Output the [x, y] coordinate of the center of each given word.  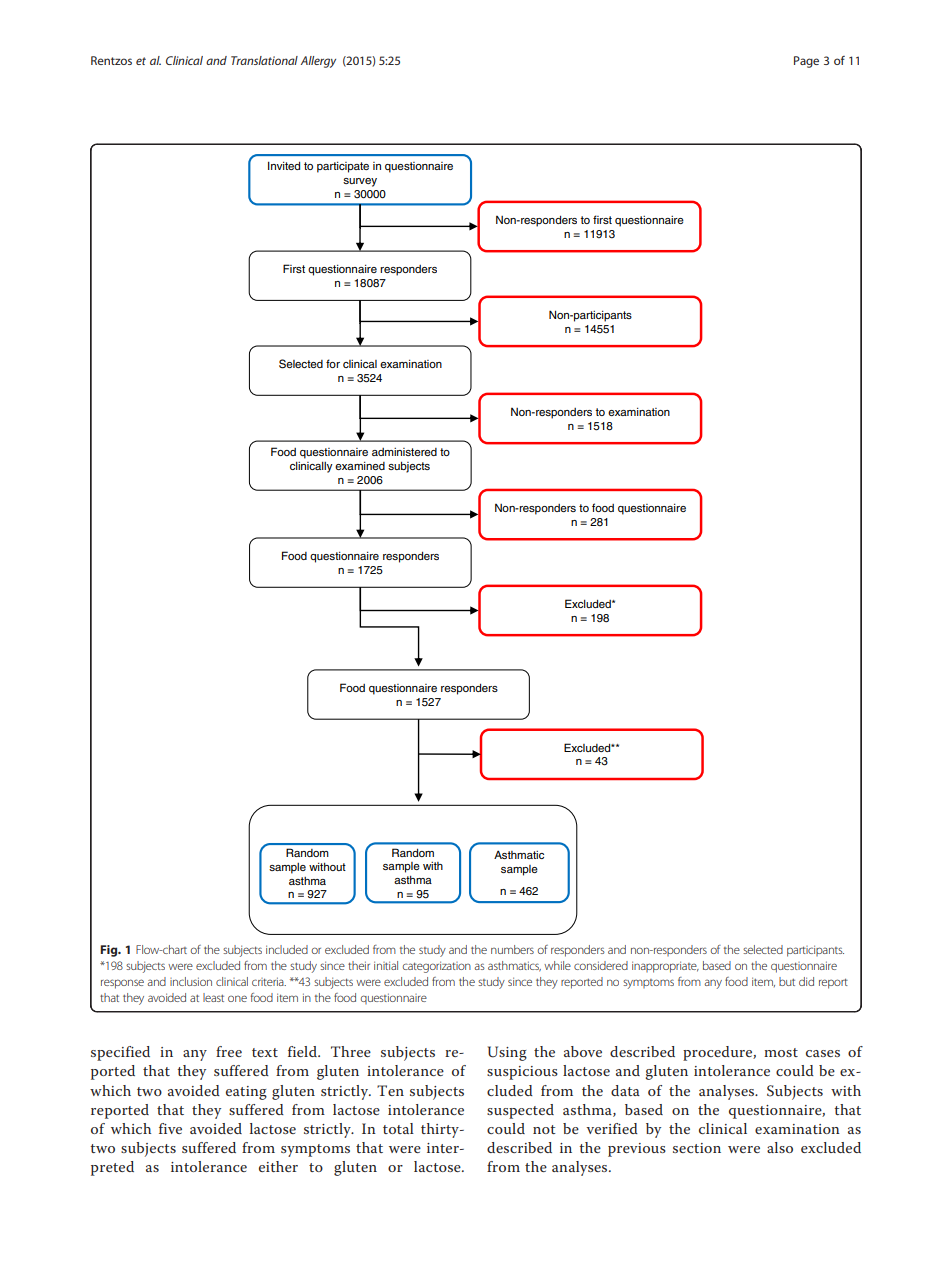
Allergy [318, 62]
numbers [512, 949]
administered [404, 452]
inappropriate [665, 967]
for [333, 363]
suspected [520, 1111]
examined [360, 466]
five [170, 1128]
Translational [264, 60]
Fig [110, 951]
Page [806, 62]
